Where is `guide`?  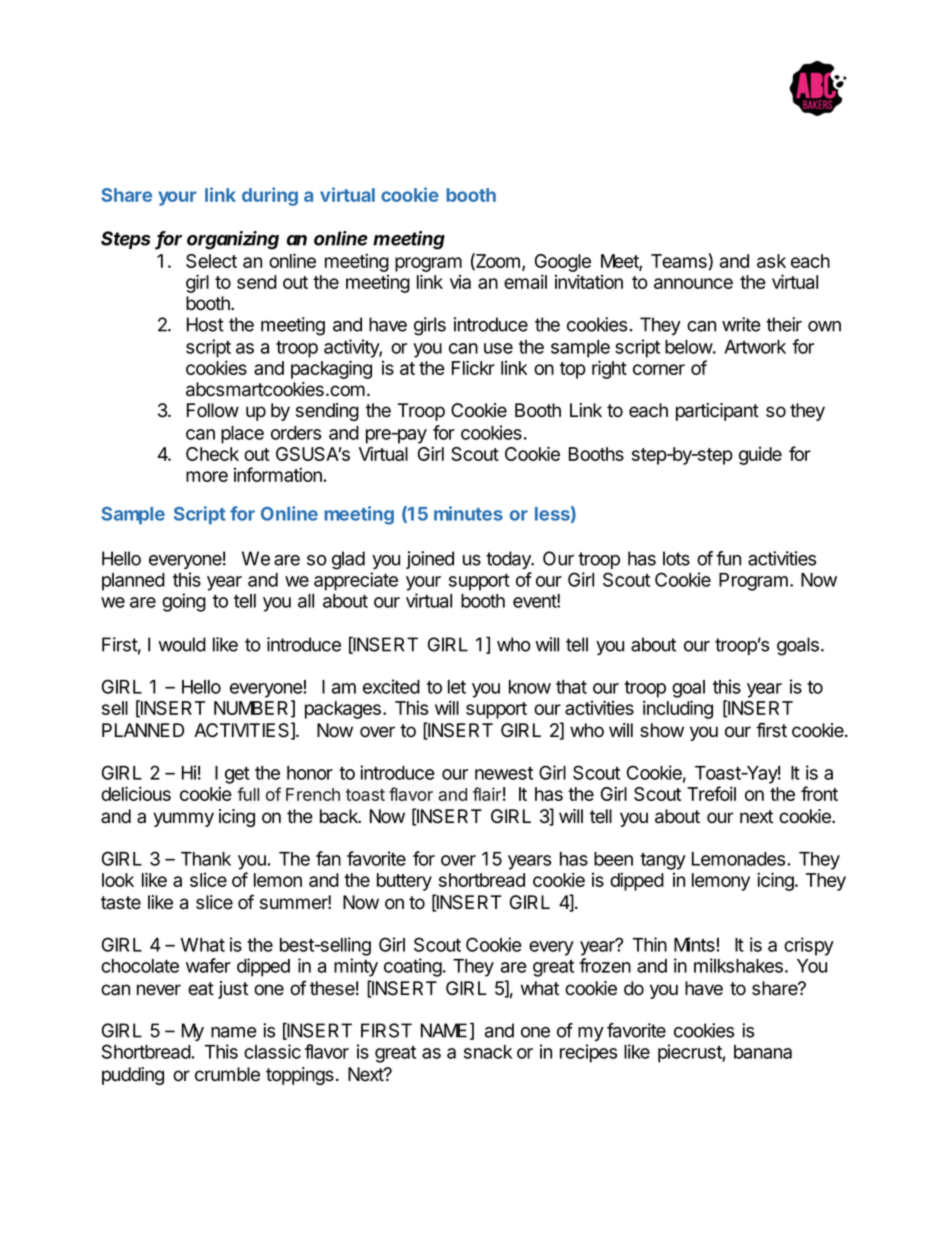 guide is located at coordinates (760, 456).
